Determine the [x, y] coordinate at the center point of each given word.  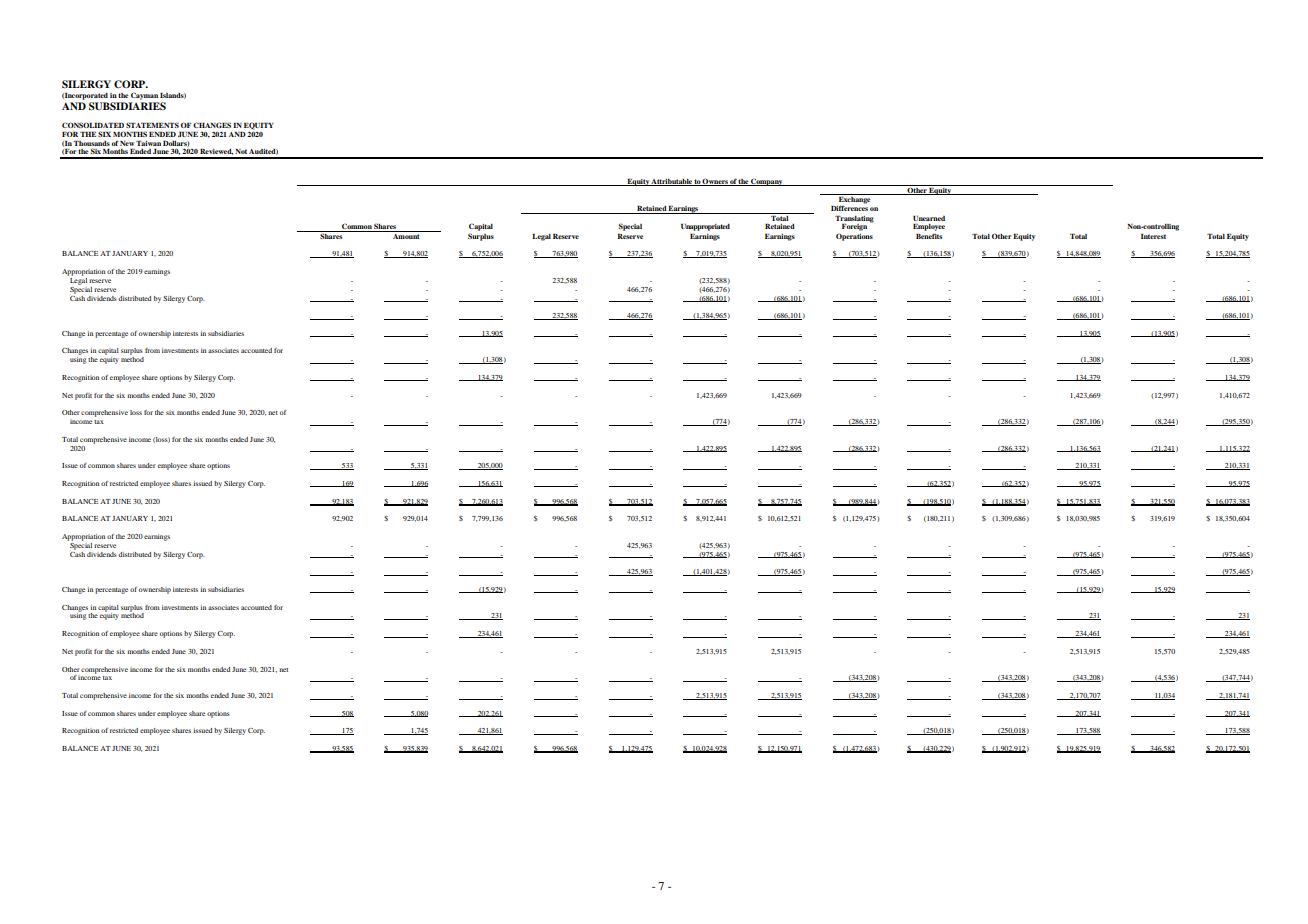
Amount [406, 235]
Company [767, 182]
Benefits [929, 236]
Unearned [929, 218]
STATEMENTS [152, 125]
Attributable [672, 182]
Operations [854, 237]
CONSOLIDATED [93, 125]
